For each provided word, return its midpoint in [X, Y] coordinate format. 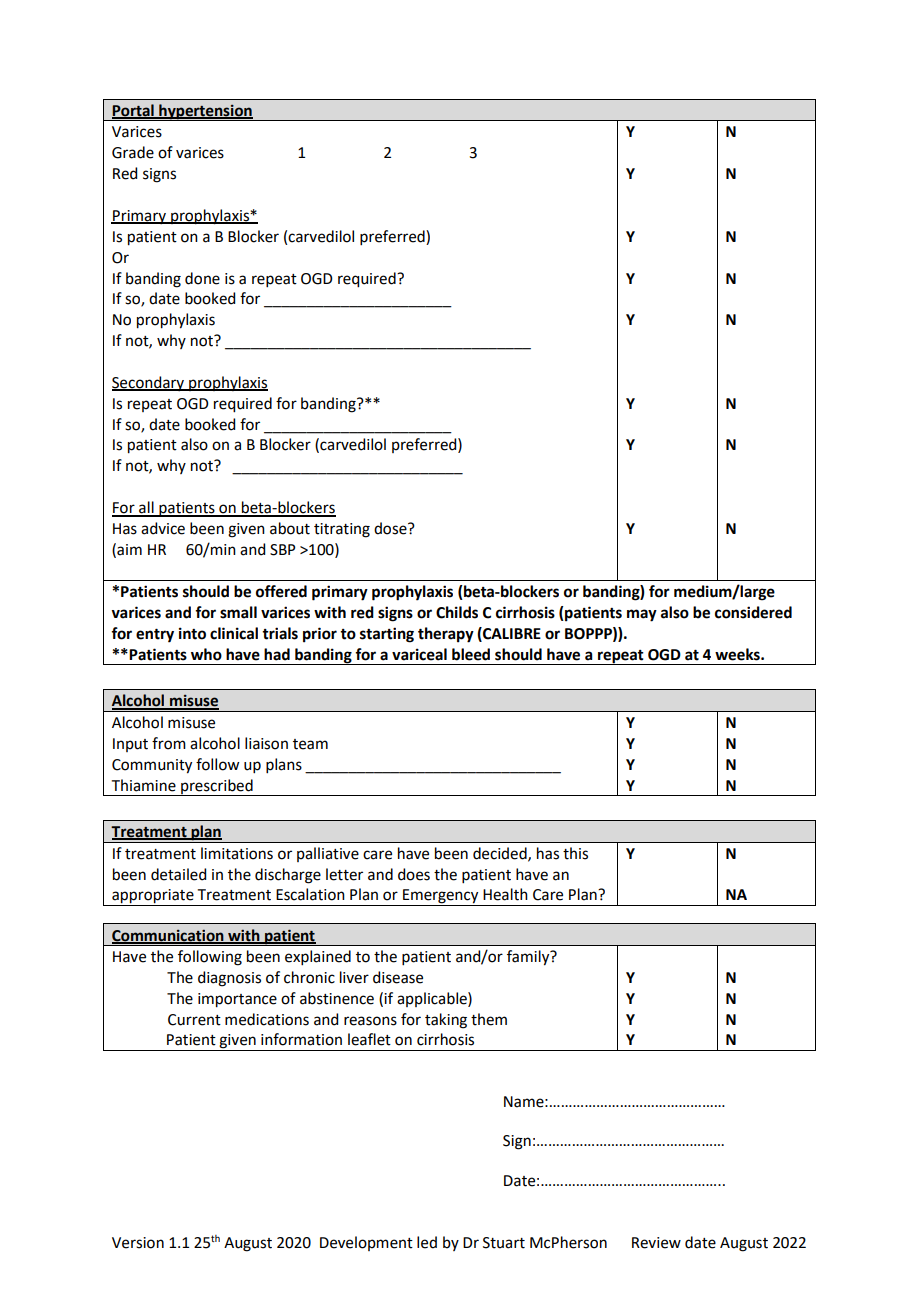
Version [138, 1243]
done [202, 278]
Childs [457, 612]
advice [163, 528]
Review [656, 1243]
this [575, 853]
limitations [237, 853]
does [414, 874]
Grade [133, 152]
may [642, 615]
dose [391, 528]
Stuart [504, 1243]
